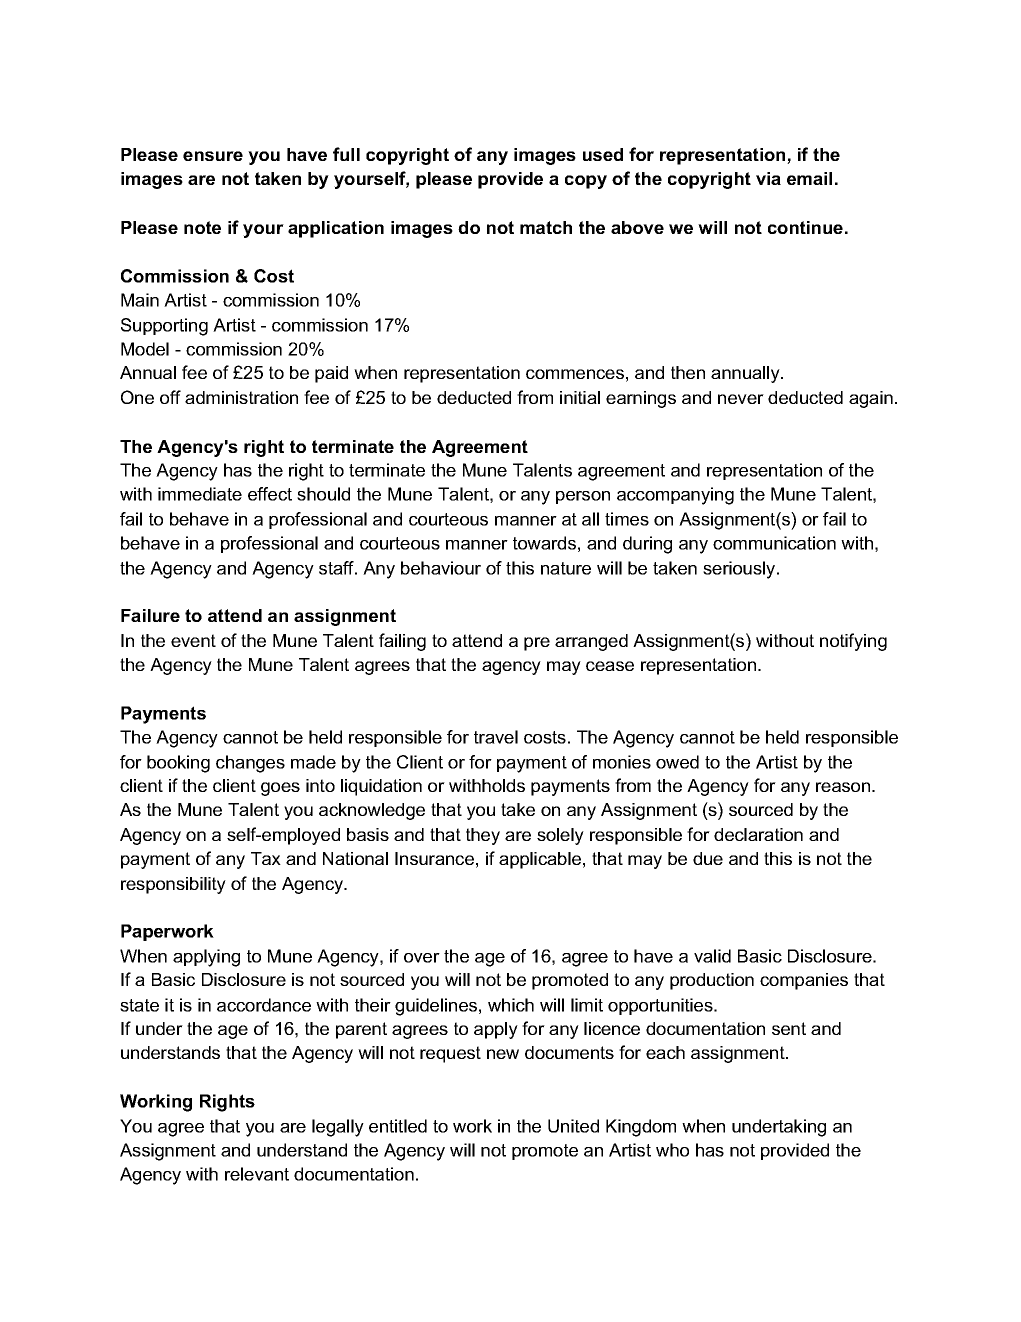 Image resolution: width=1021 pixels, height=1322 pixels. I want to click on event, so click(193, 640).
